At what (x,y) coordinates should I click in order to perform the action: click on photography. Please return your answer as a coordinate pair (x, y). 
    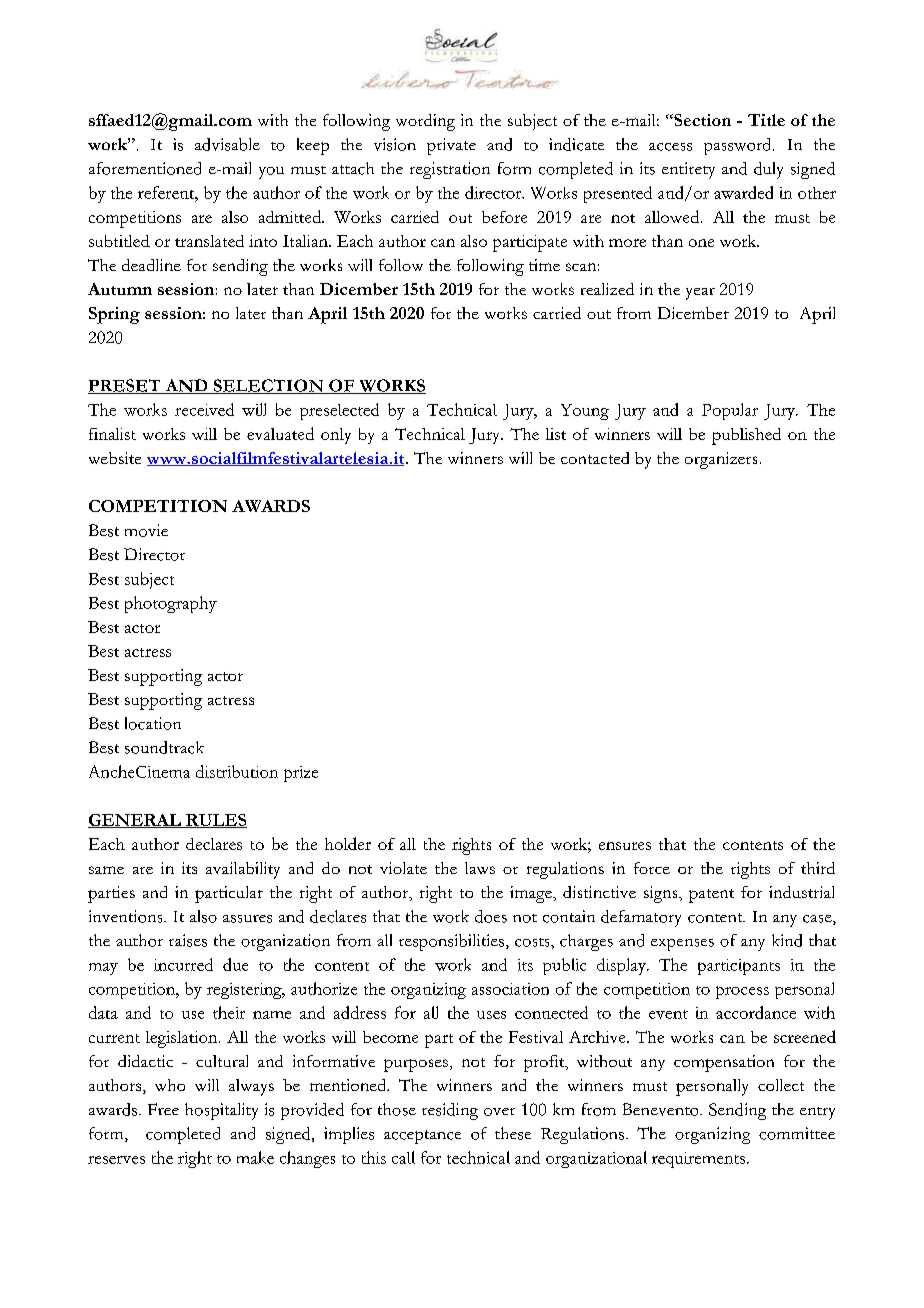
    Looking at the image, I should click on (171, 604).
